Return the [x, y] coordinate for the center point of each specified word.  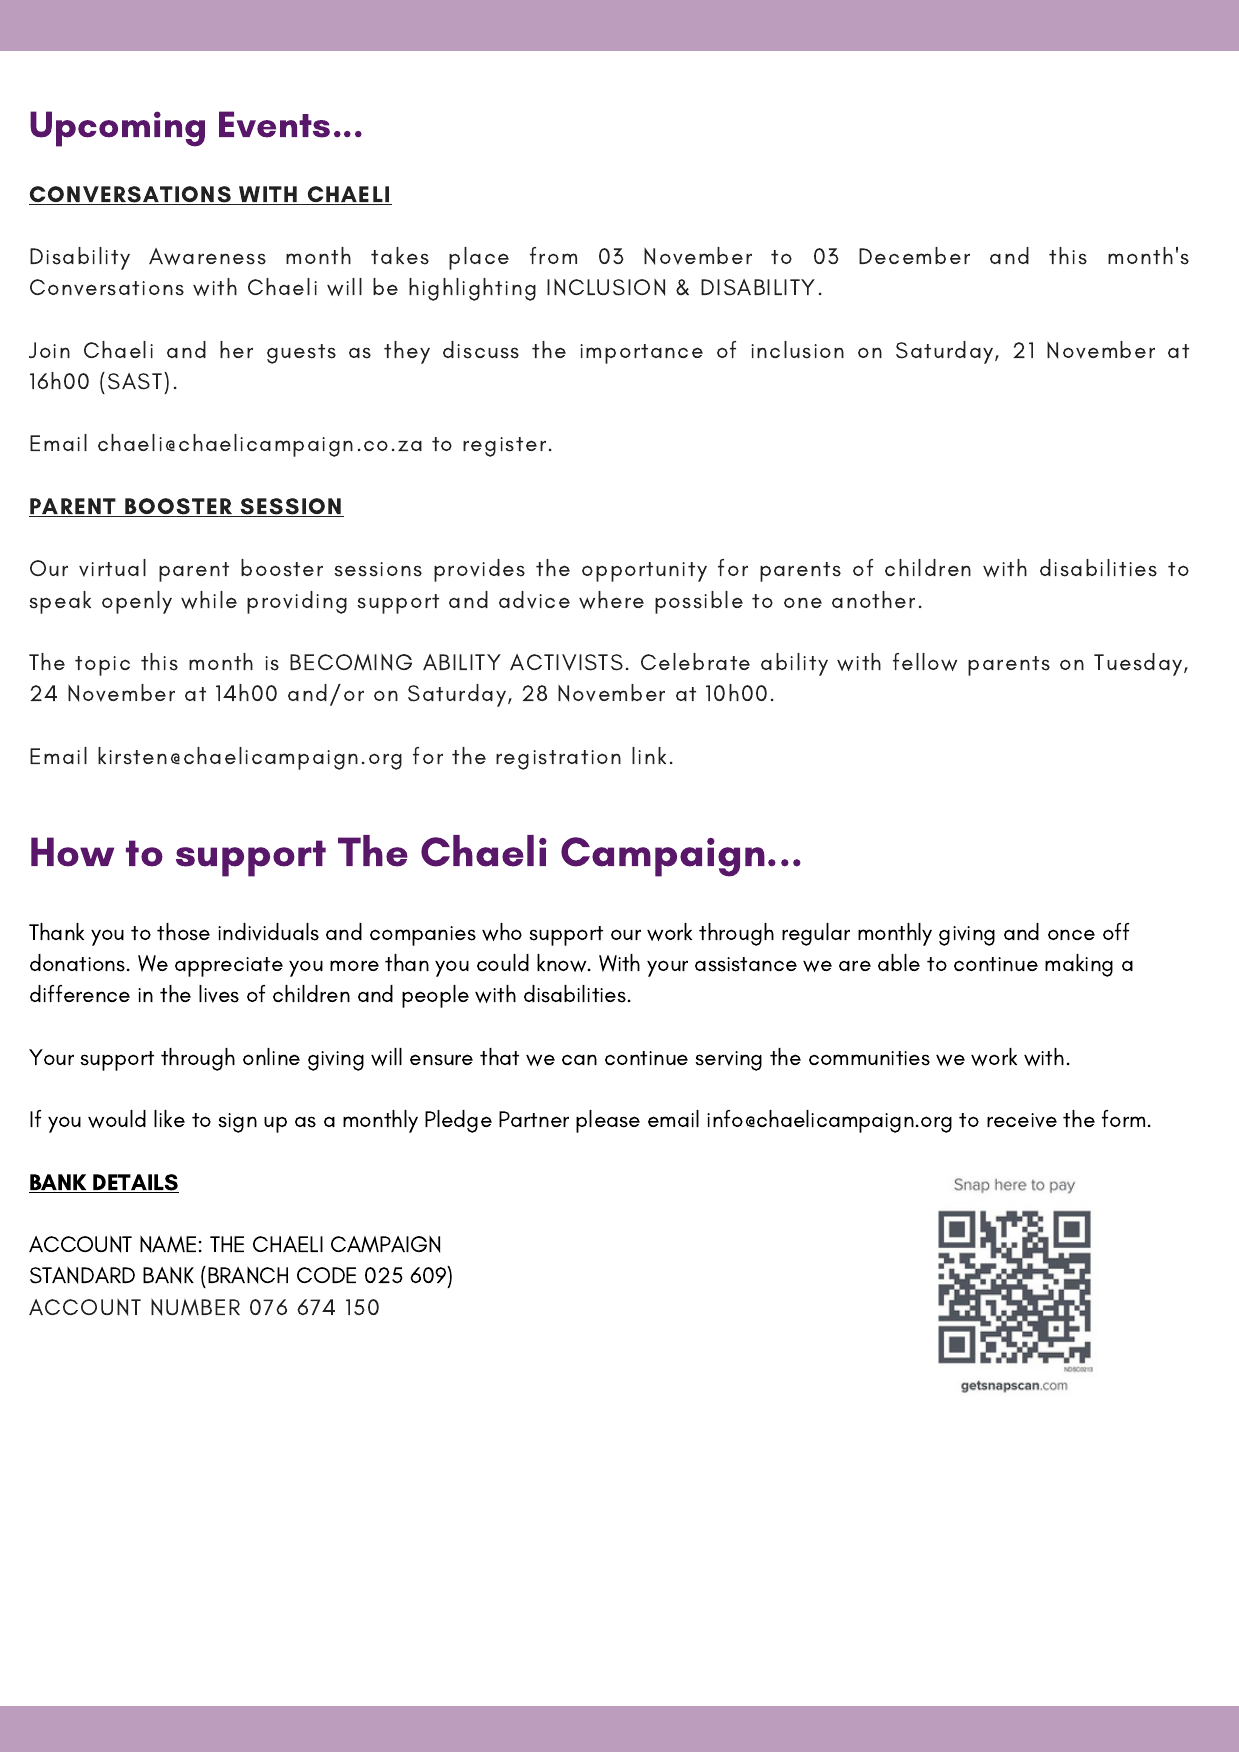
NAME [168, 1244]
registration [558, 760]
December [914, 255]
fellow [925, 662]
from [553, 255]
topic [102, 666]
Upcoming [117, 129]
